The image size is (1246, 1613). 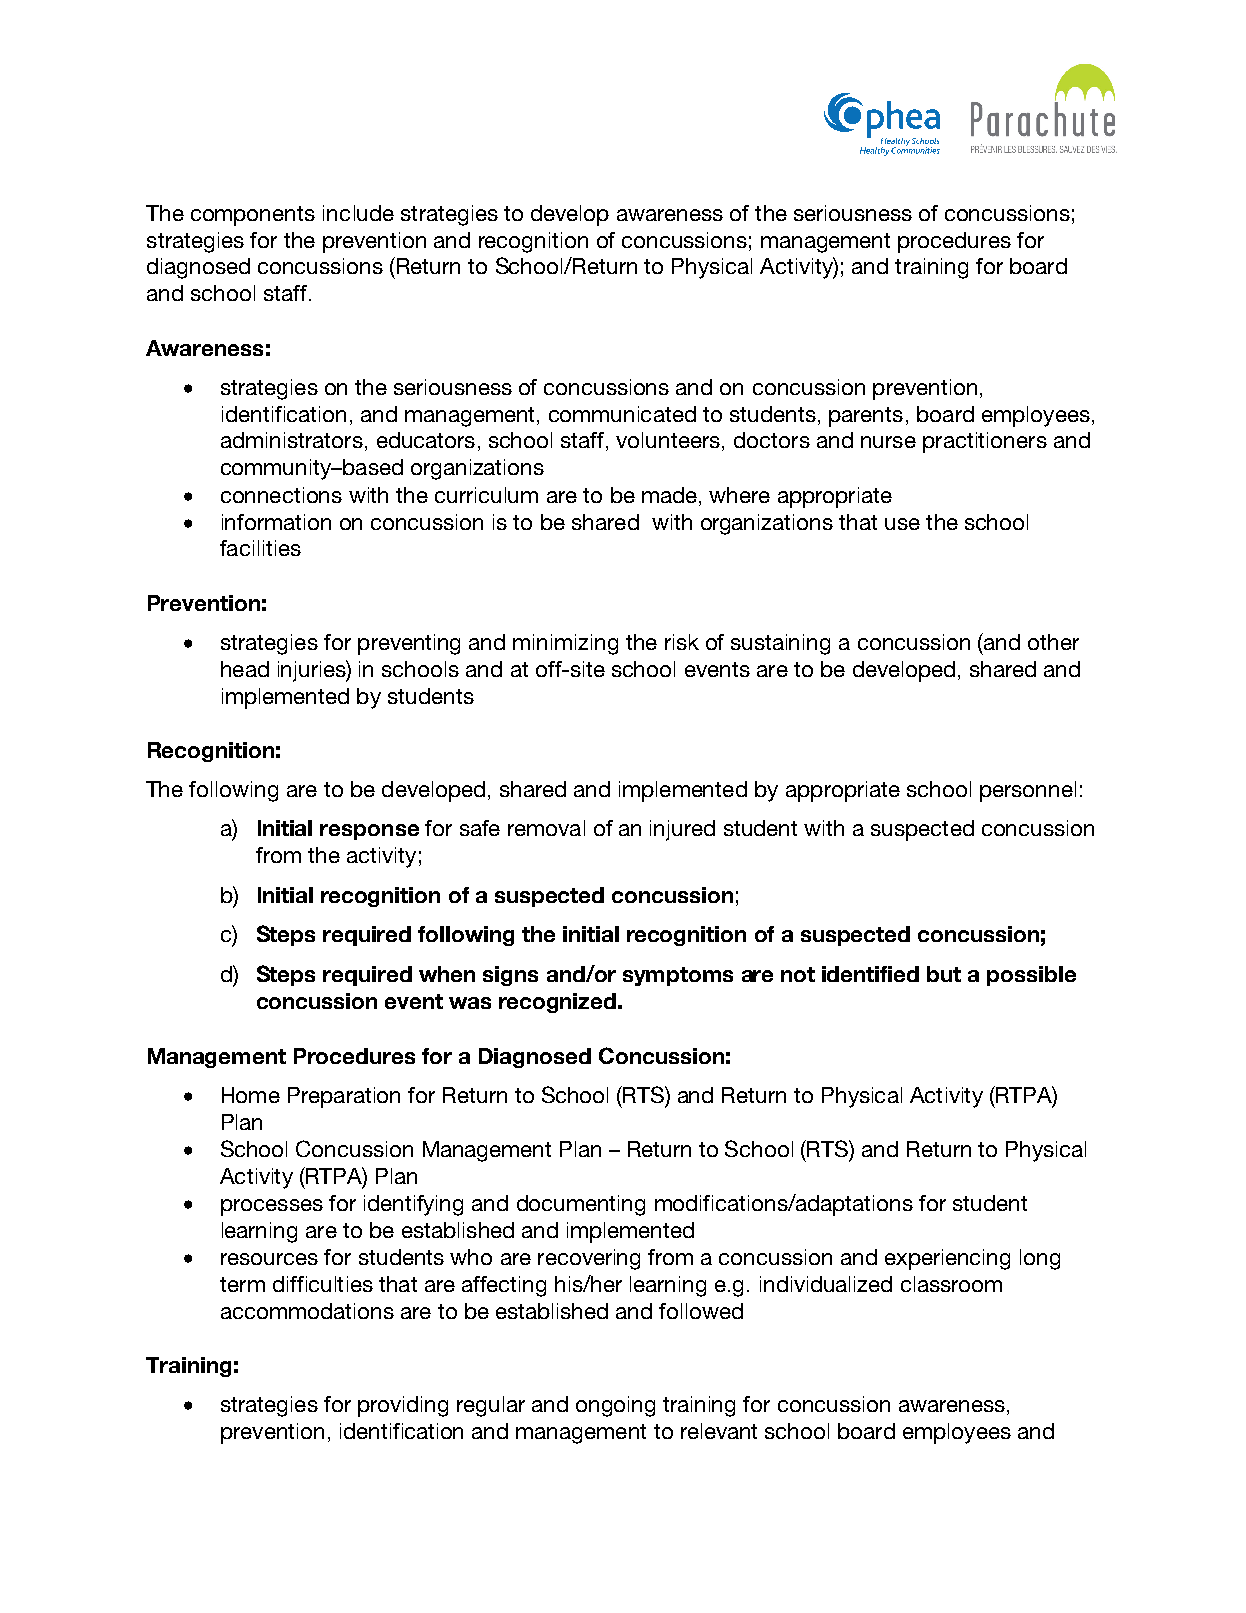 I want to click on processes, so click(x=272, y=1207).
